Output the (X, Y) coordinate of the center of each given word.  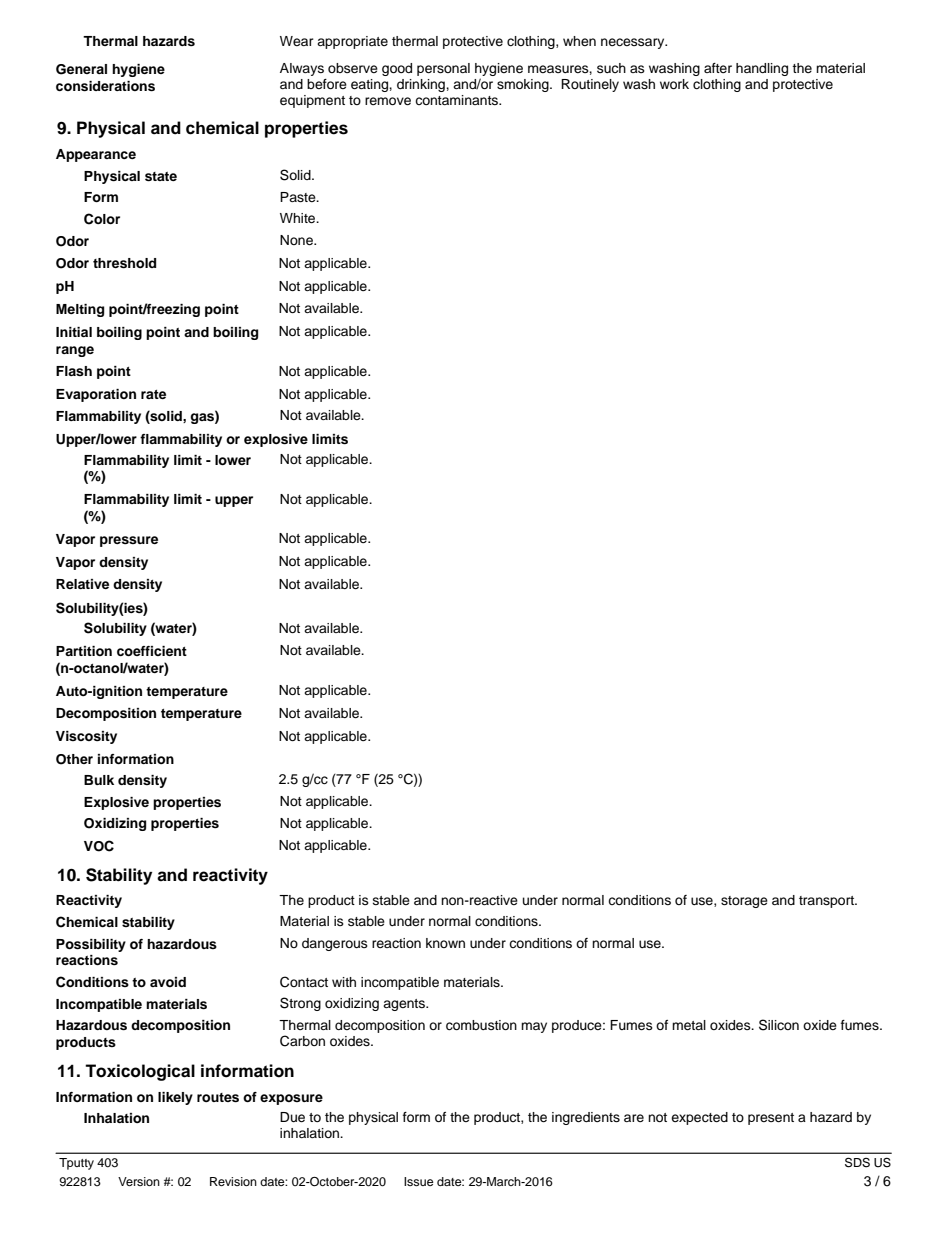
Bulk (99, 780)
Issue (419, 1181)
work (674, 84)
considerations (105, 86)
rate (153, 394)
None (297, 240)
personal (443, 69)
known (445, 943)
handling (762, 69)
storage (744, 902)
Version (139, 1181)
